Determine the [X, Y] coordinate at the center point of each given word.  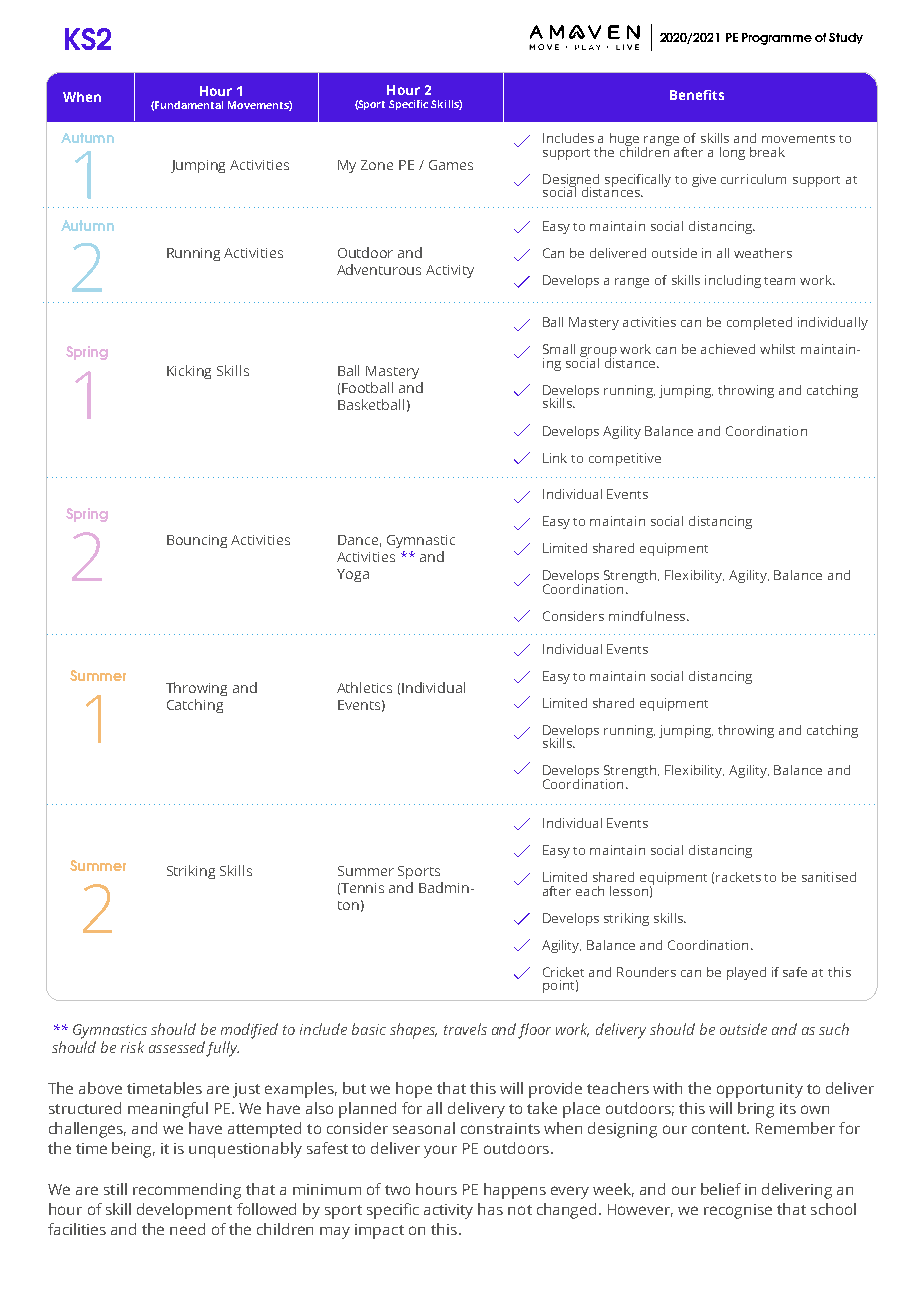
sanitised [829, 877]
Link [555, 458]
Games [451, 165]
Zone [377, 165]
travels [465, 1029]
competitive [625, 459]
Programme [777, 39]
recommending [187, 1191]
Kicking [189, 372]
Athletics [364, 687]
